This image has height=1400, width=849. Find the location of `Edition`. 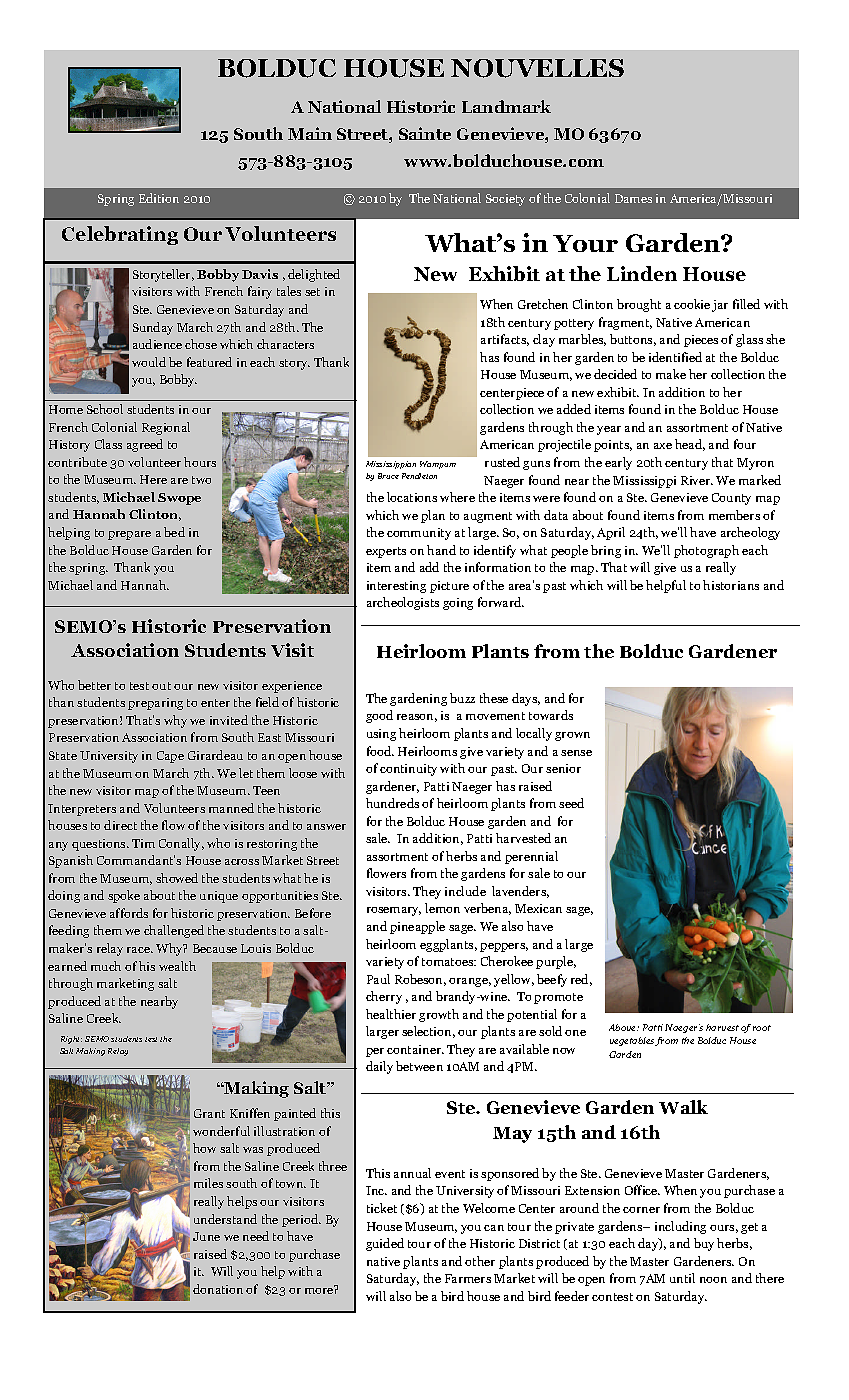

Edition is located at coordinates (159, 198).
